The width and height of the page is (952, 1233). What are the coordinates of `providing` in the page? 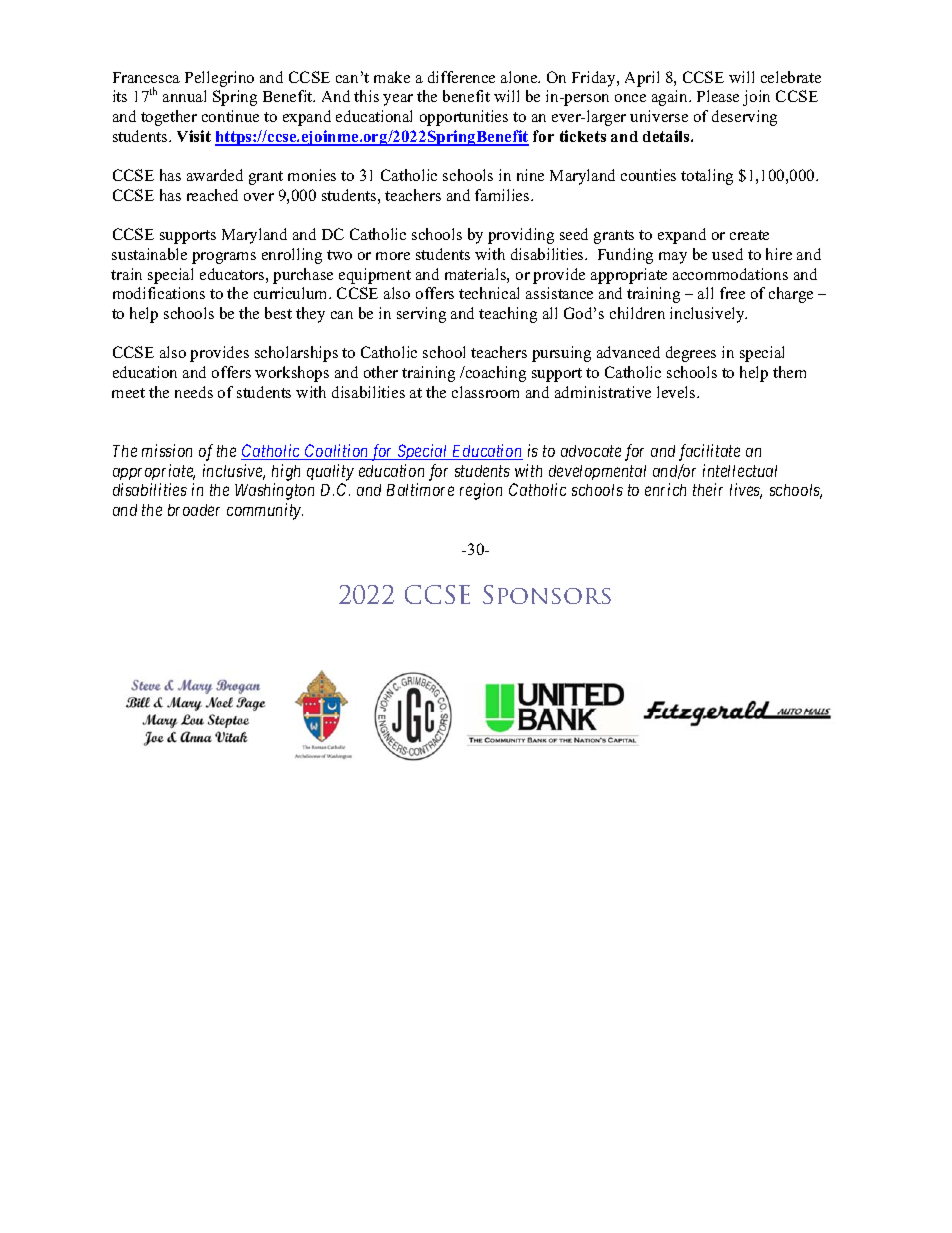 It's located at (521, 236).
